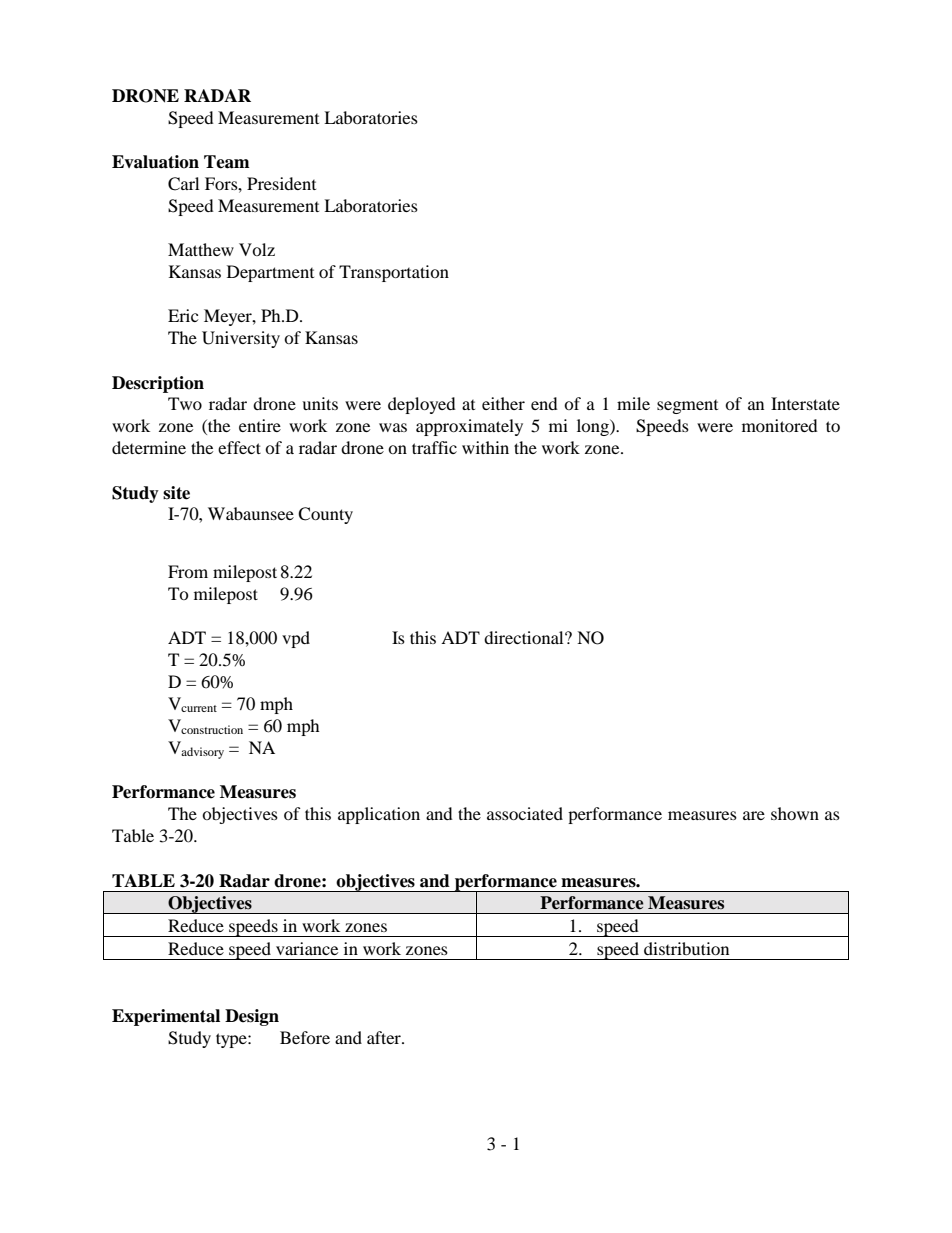  What do you see at coordinates (686, 948) in the screenshot?
I see `distribution` at bounding box center [686, 948].
